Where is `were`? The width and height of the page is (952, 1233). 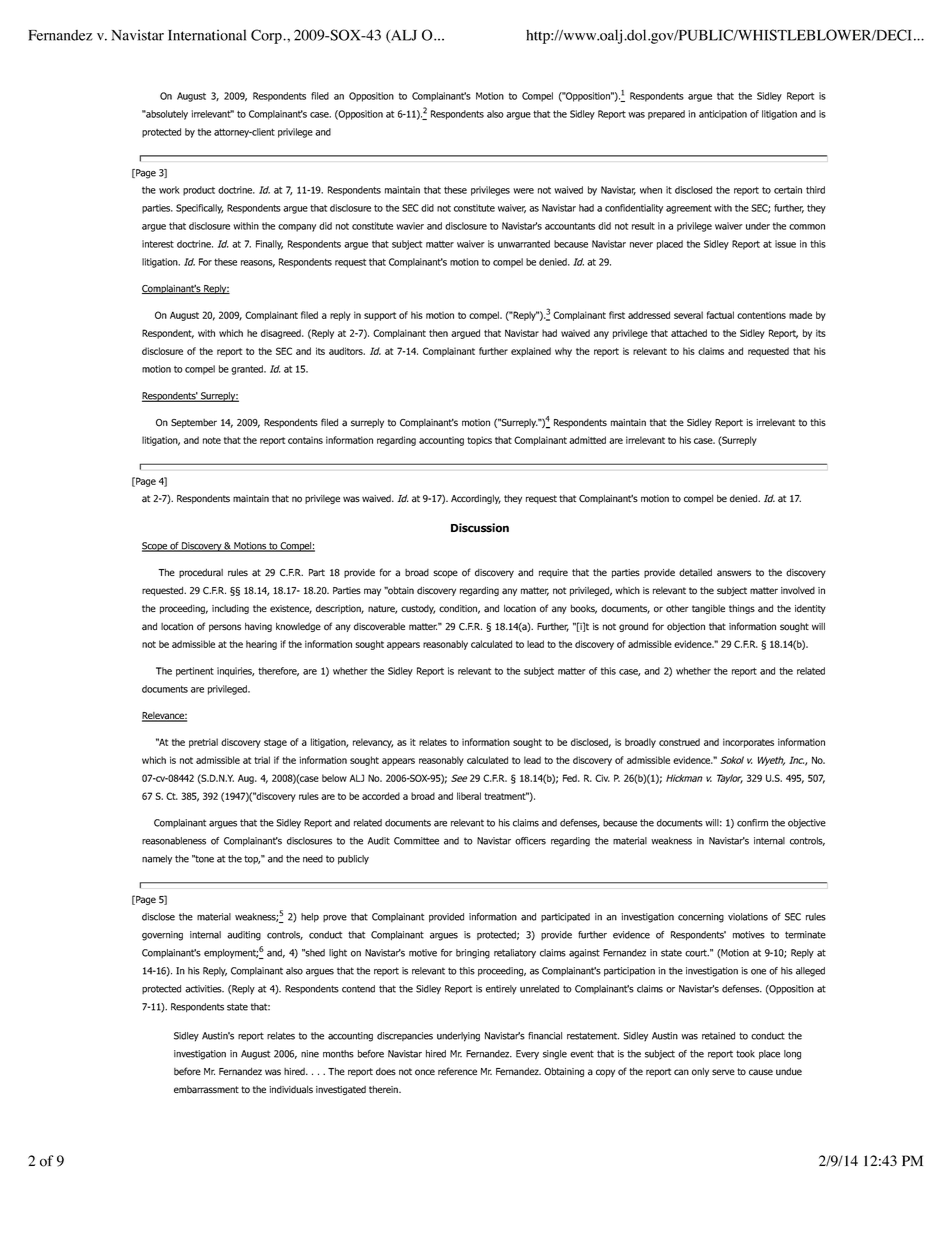 were is located at coordinates (523, 191).
